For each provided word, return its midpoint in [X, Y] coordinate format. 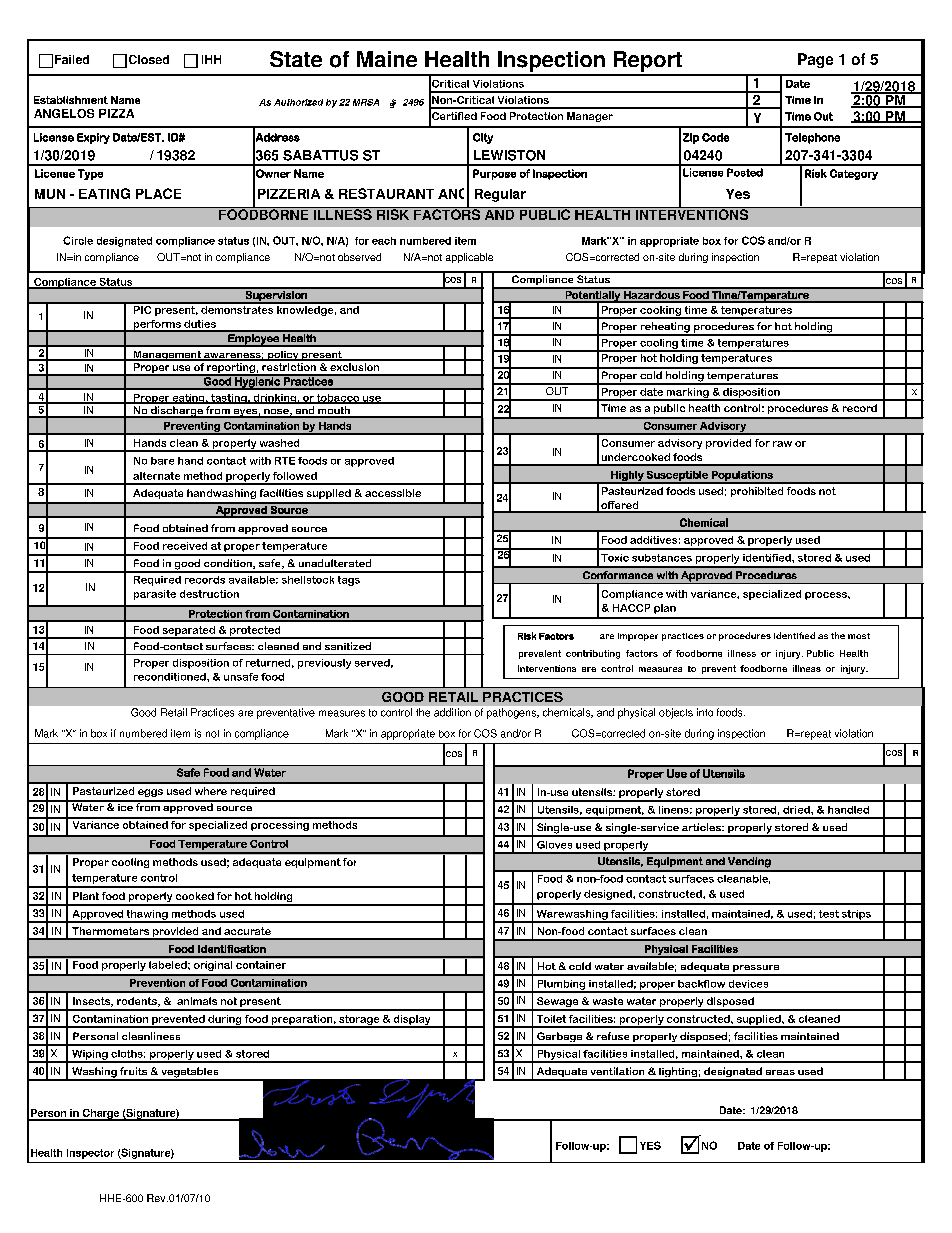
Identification [232, 949]
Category [854, 174]
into [705, 712]
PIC [142, 308]
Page [815, 60]
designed [609, 895]
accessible [393, 493]
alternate [156, 476]
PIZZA [116, 113]
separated [188, 632]
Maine [387, 59]
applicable [469, 258]
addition [452, 712]
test [829, 914]
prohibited [757, 492]
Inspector [90, 1154]
